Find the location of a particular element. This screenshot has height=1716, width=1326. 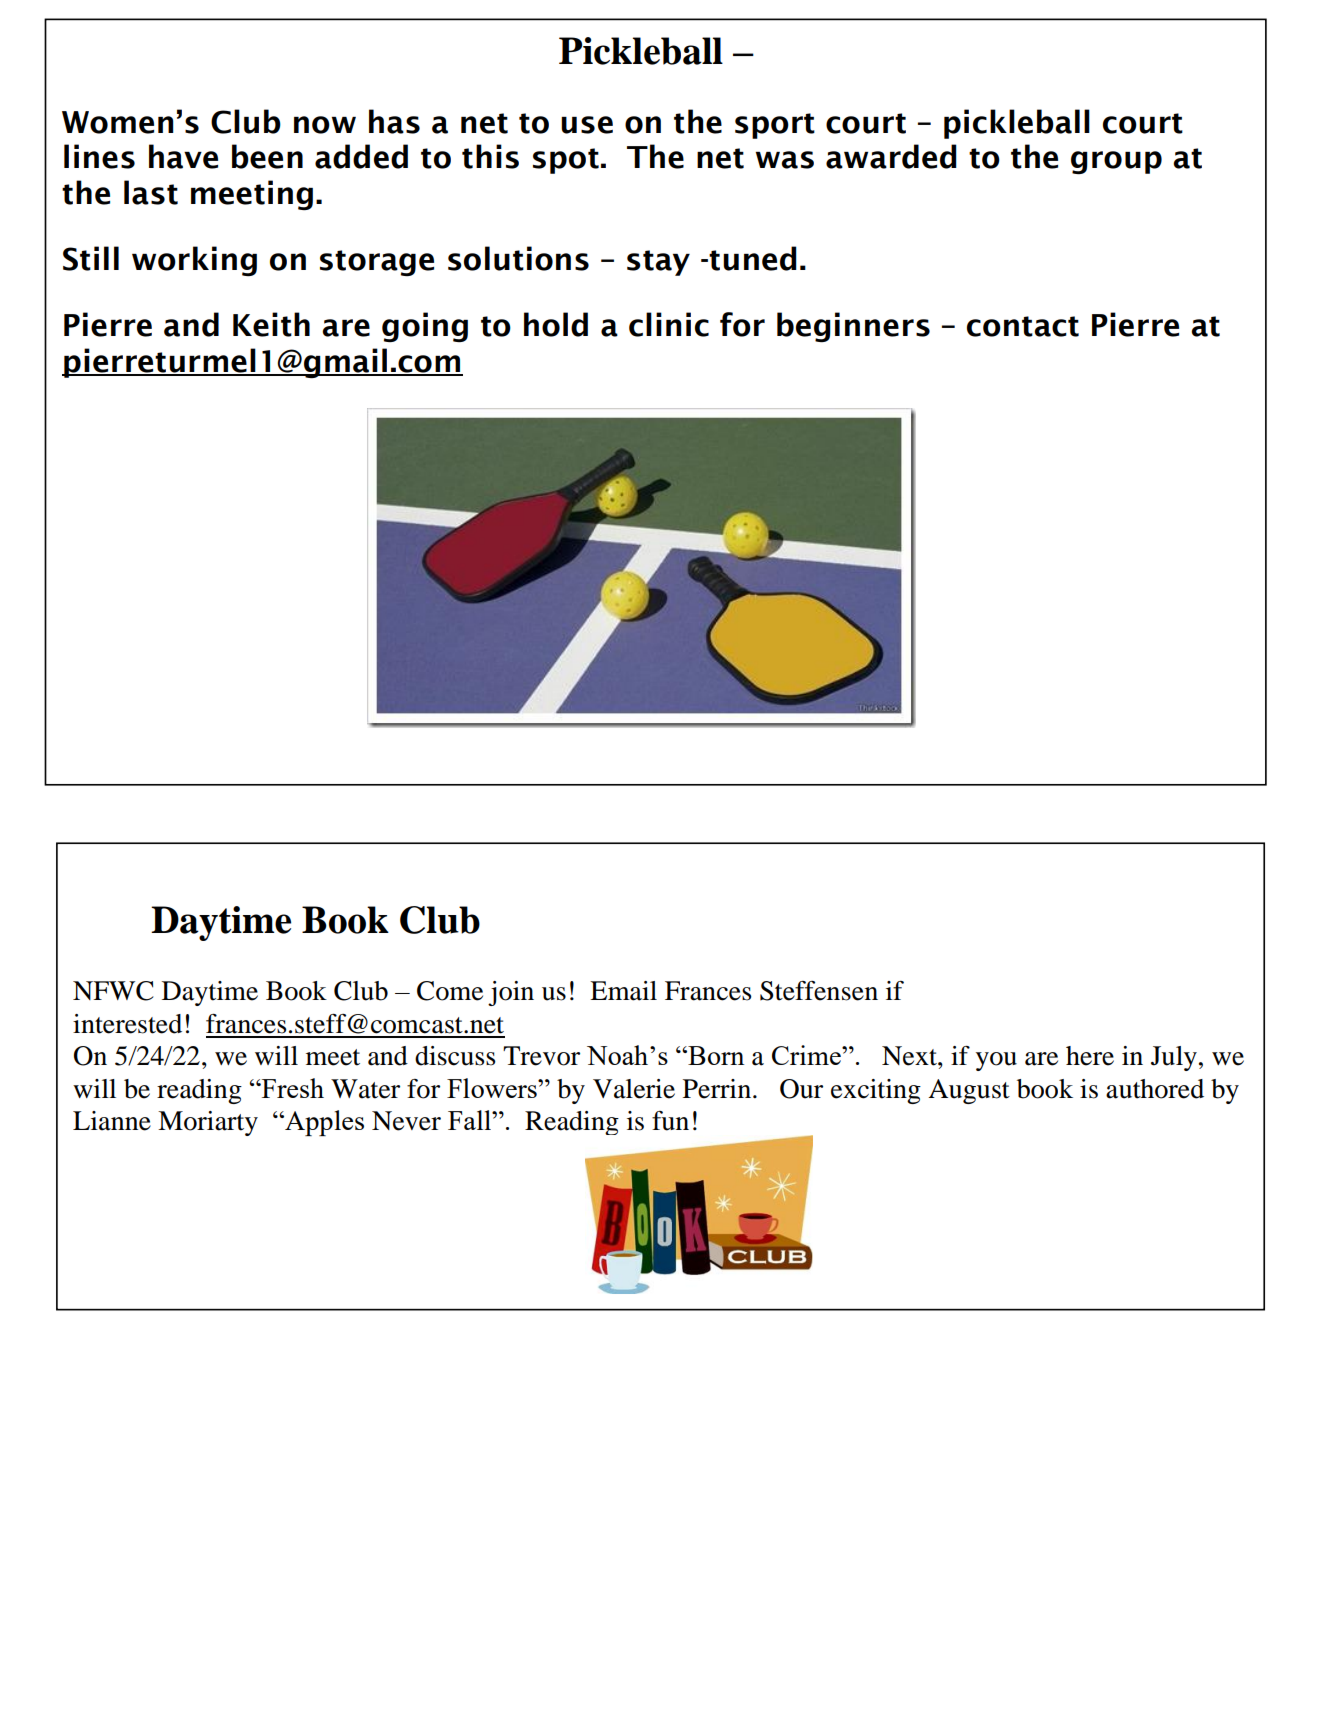

contact is located at coordinates (1023, 326).
